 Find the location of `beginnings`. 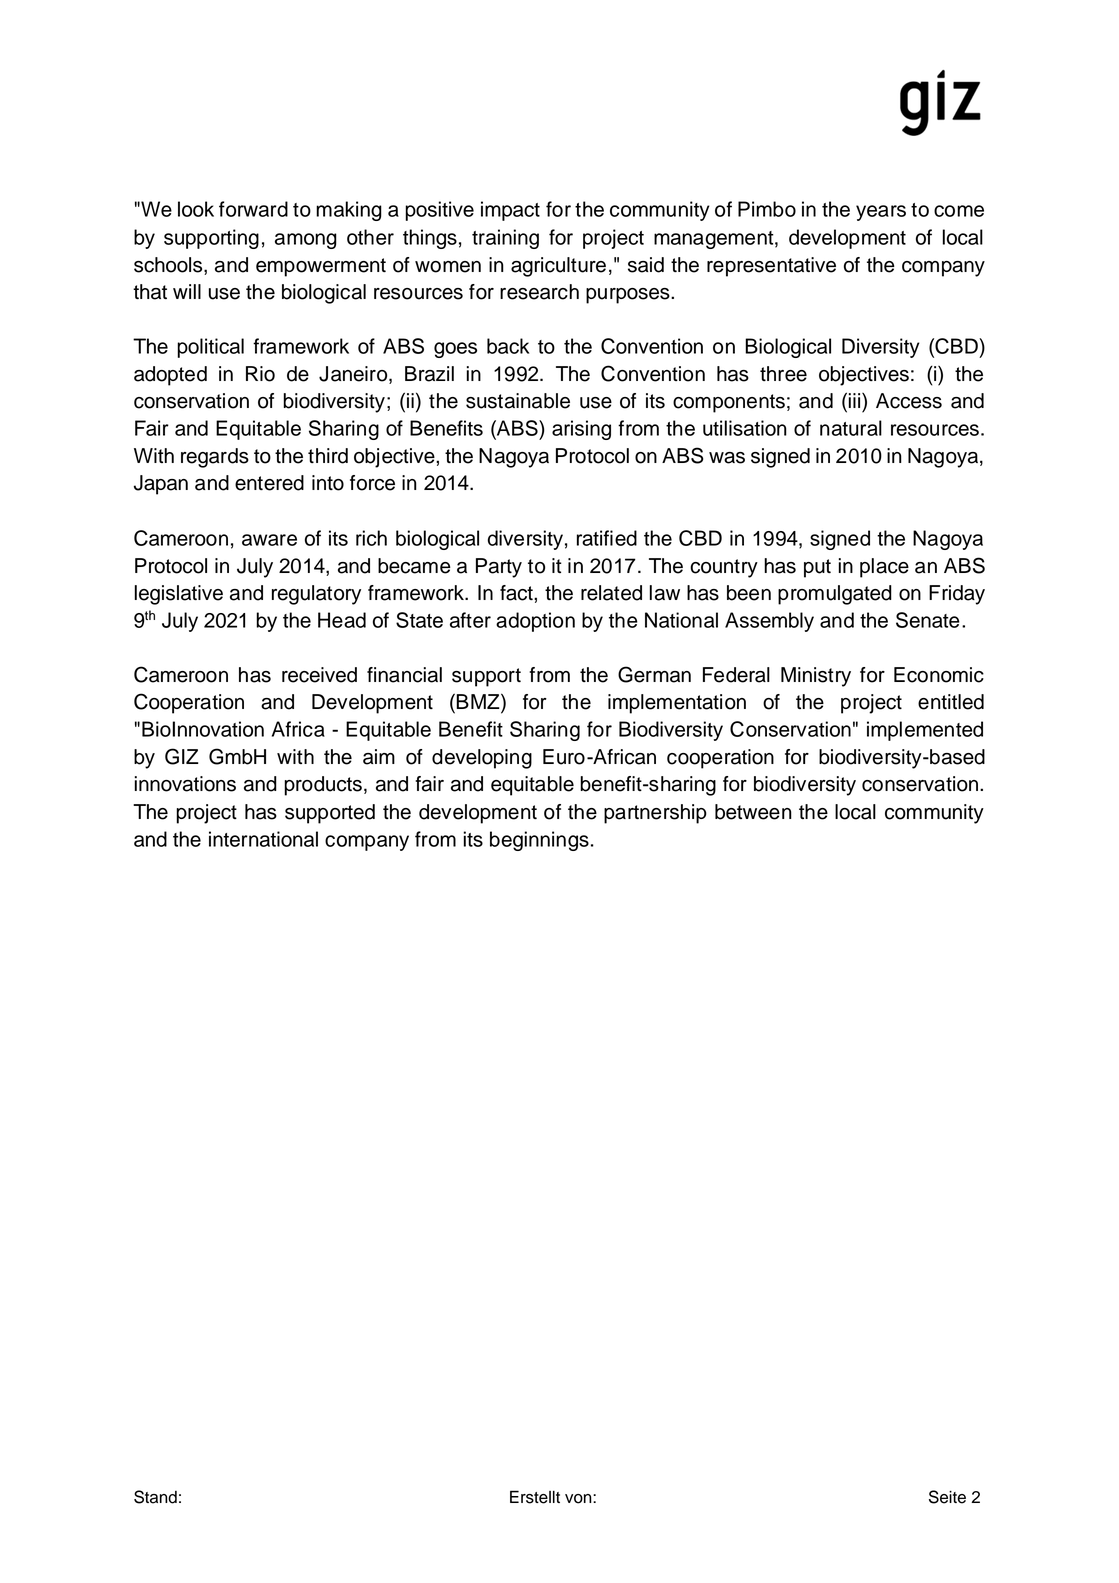

beginnings is located at coordinates (539, 841).
